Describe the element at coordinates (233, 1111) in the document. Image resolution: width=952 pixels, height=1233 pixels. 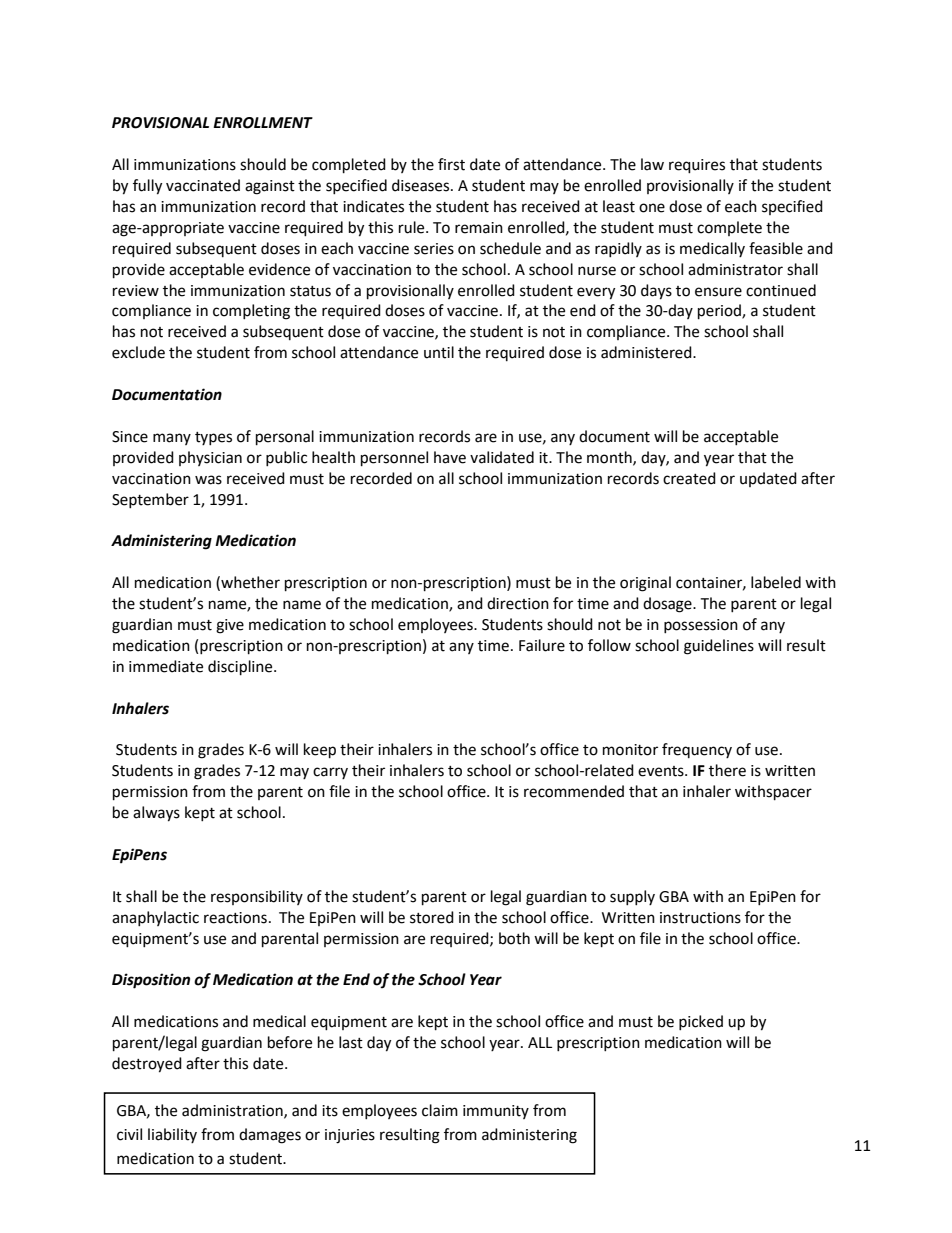
I see `administration` at that location.
